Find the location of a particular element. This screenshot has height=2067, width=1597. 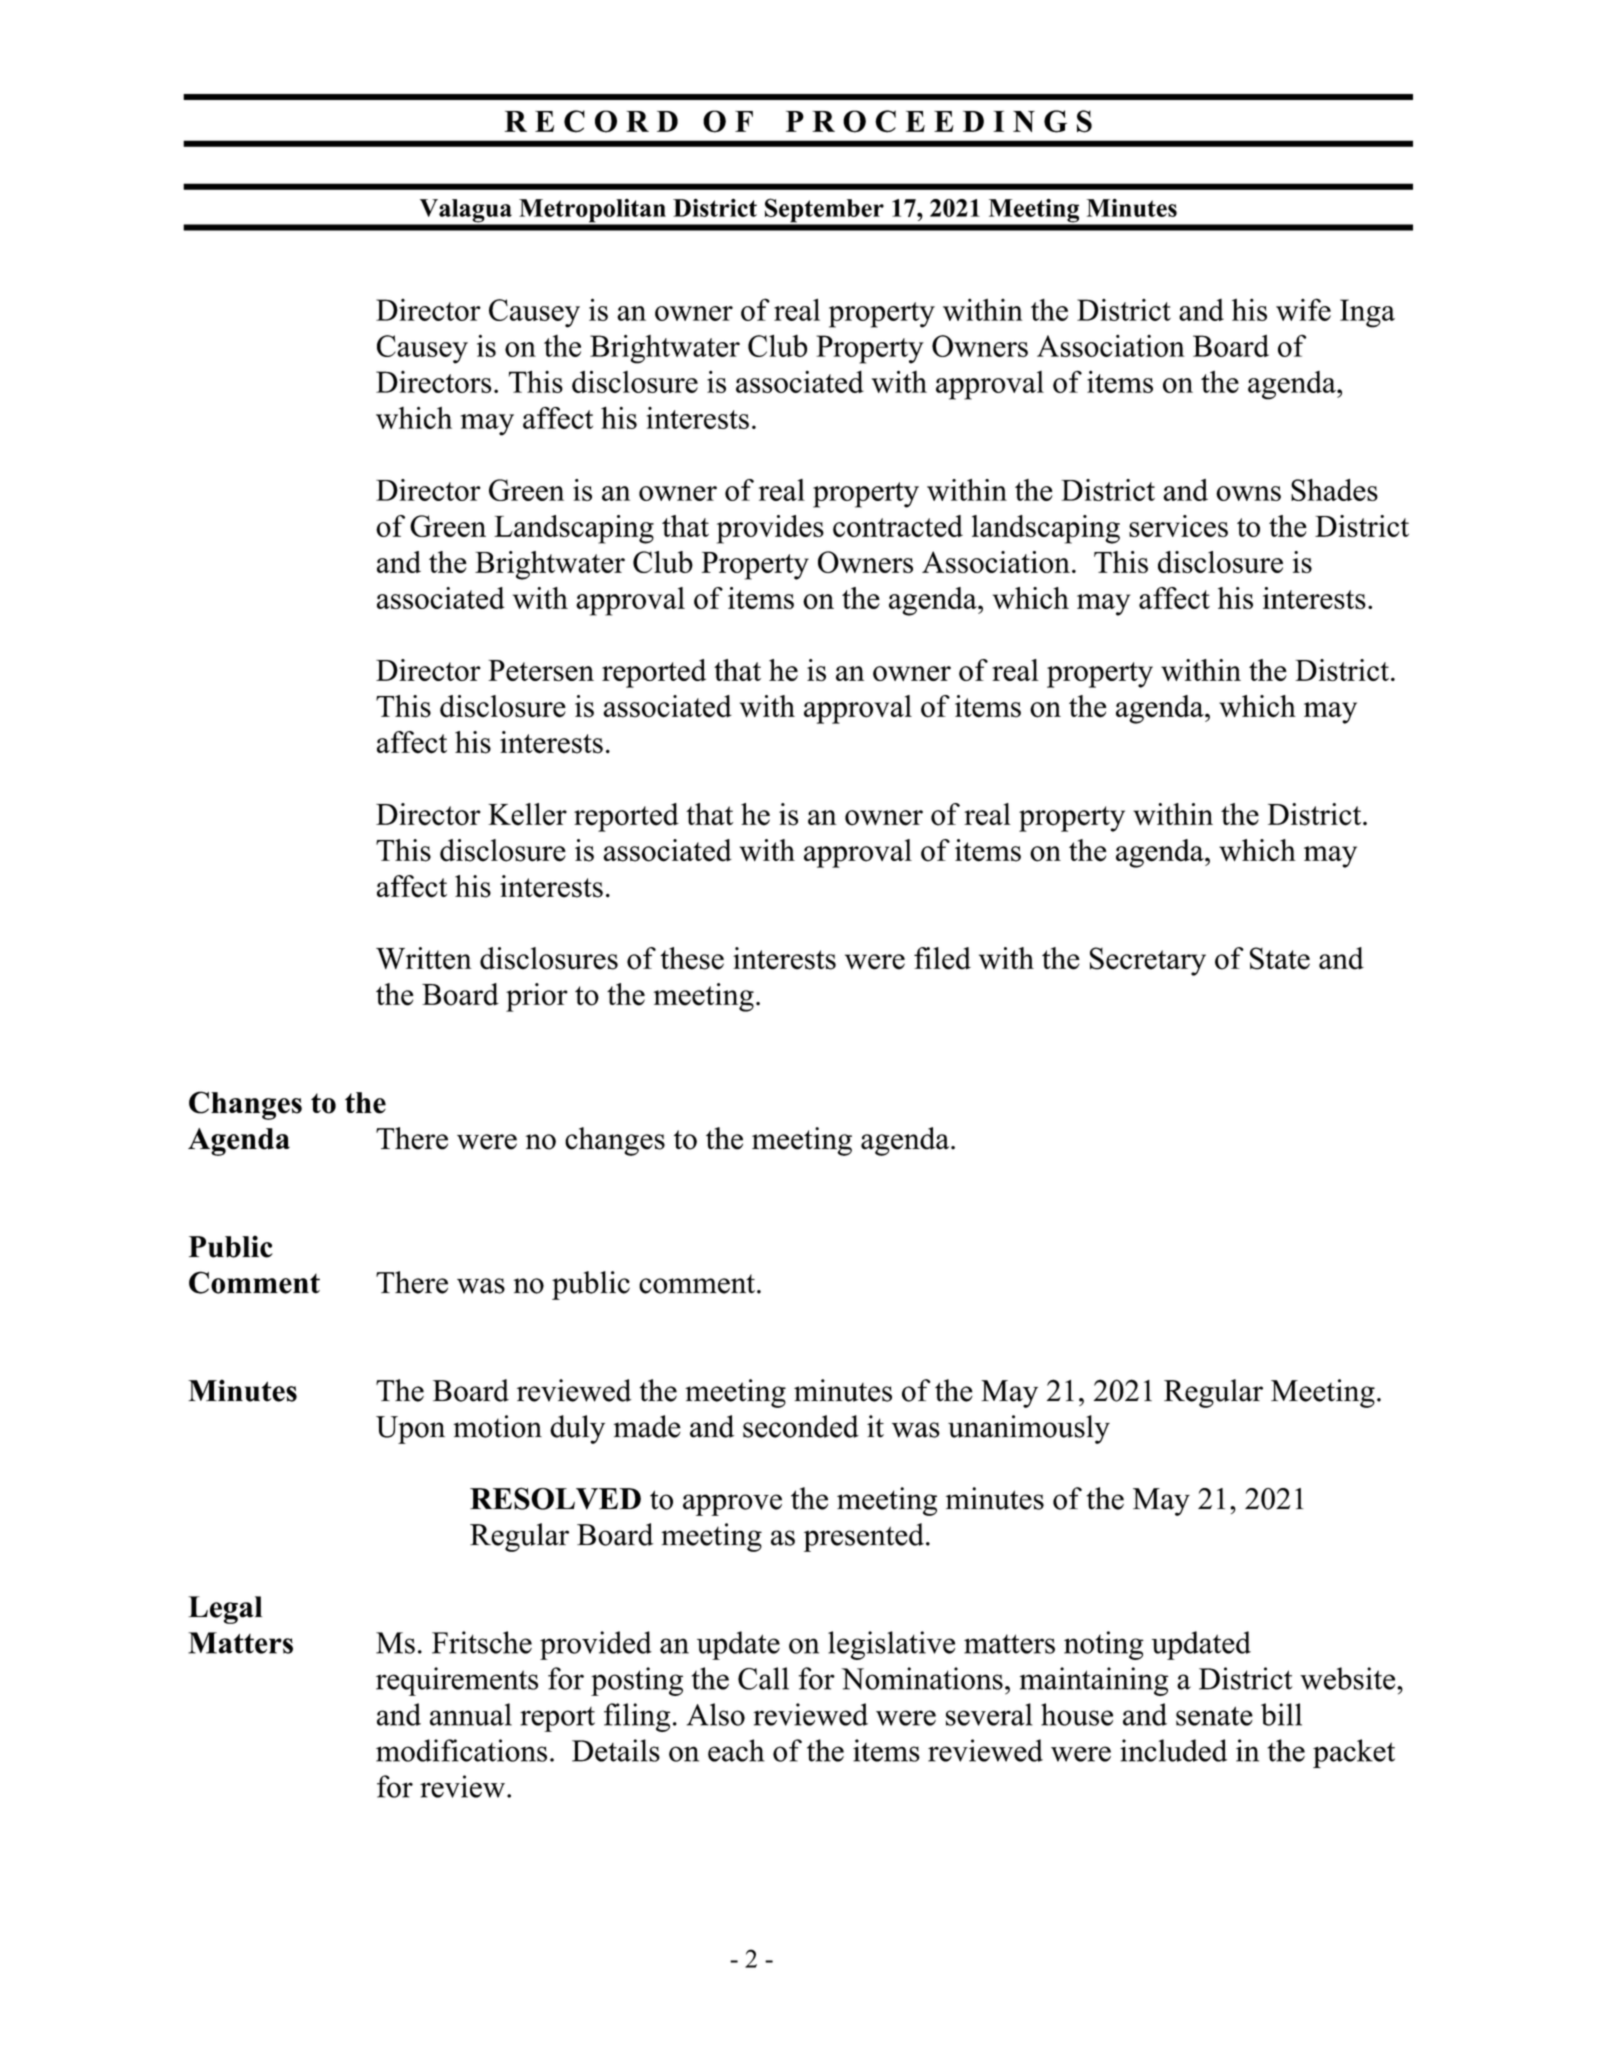

Upon is located at coordinates (410, 1430).
